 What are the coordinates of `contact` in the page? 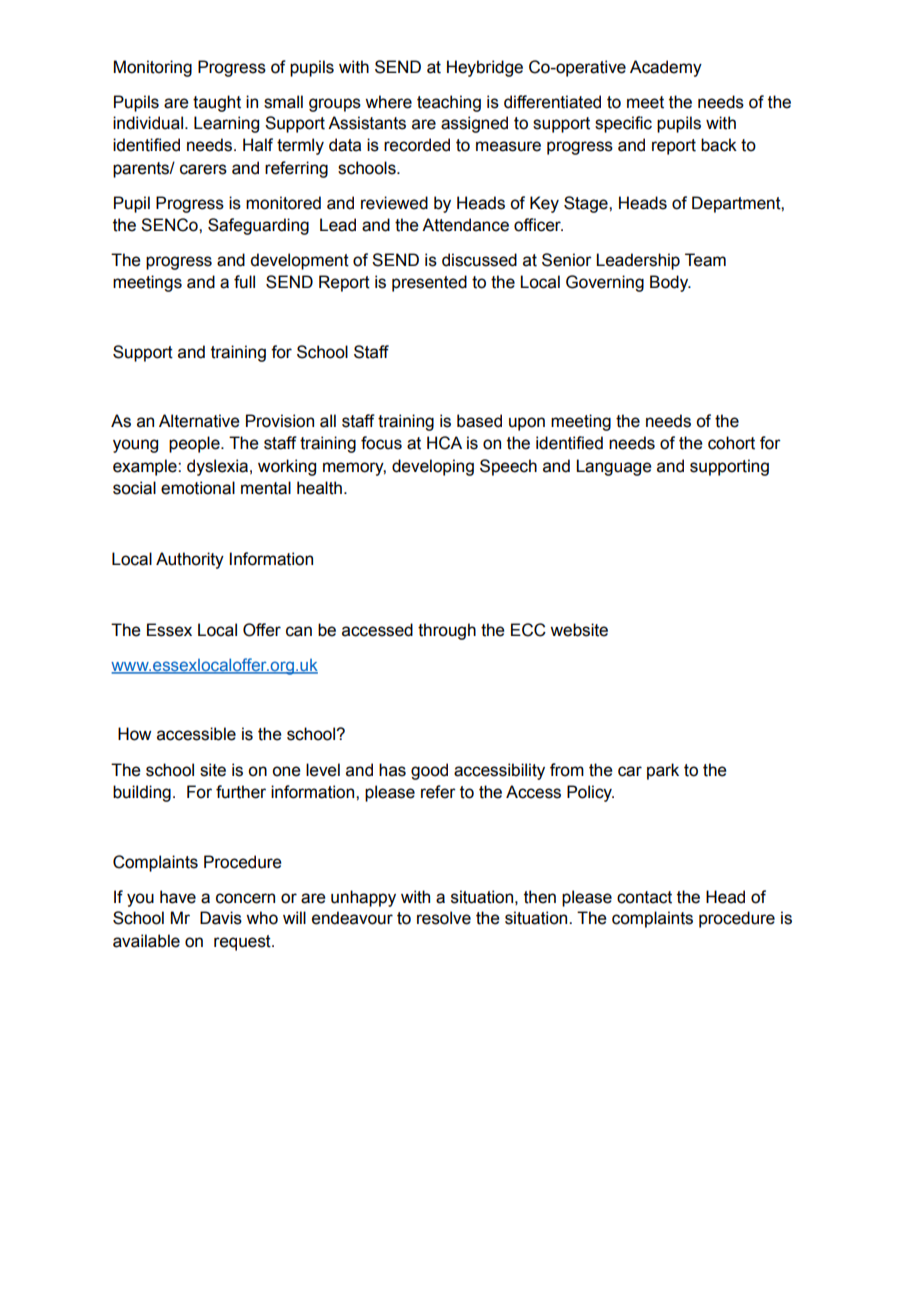 It's located at (644, 897).
